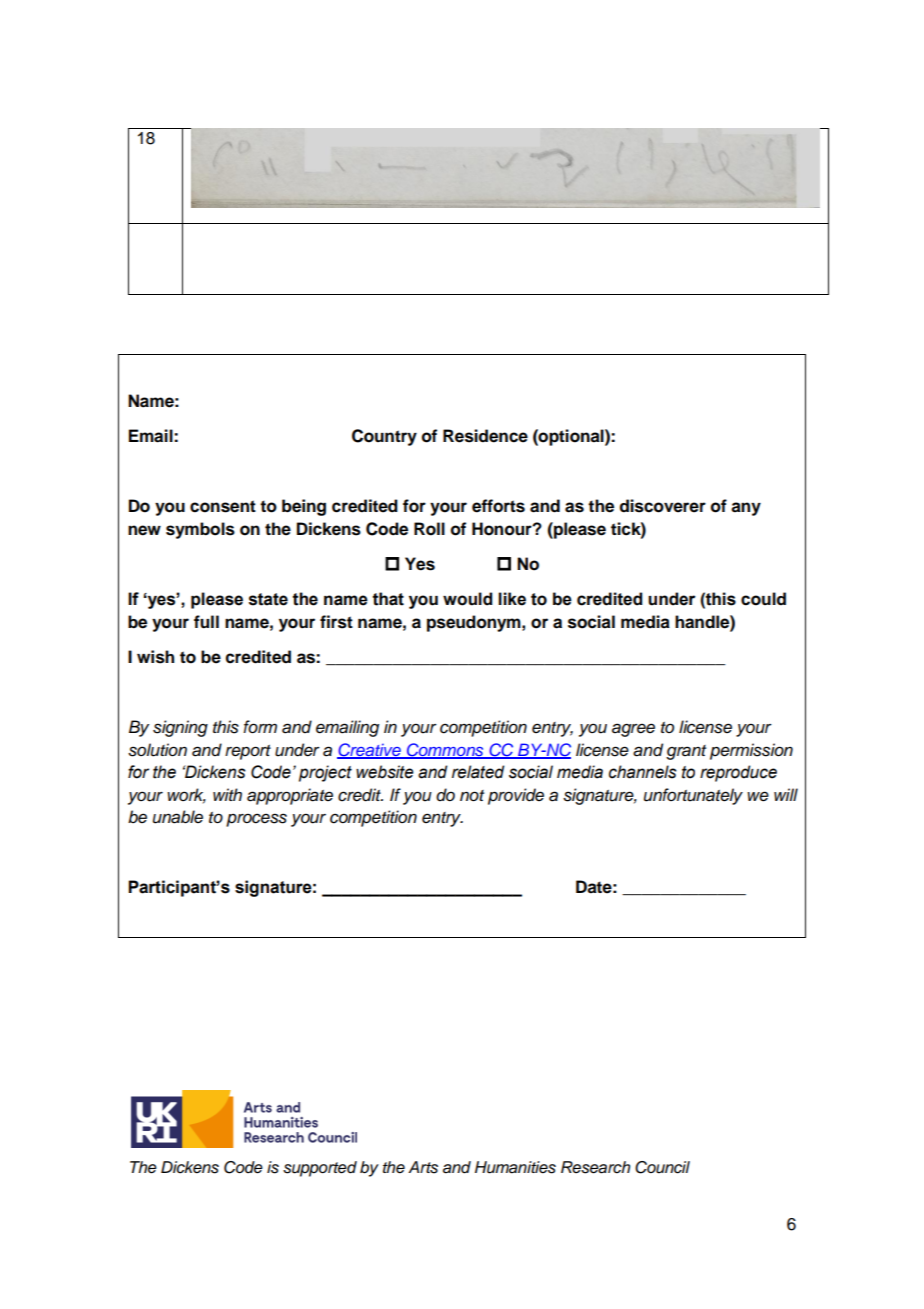 This document has width=924, height=1309. What do you see at coordinates (260, 727) in the document?
I see `form` at bounding box center [260, 727].
